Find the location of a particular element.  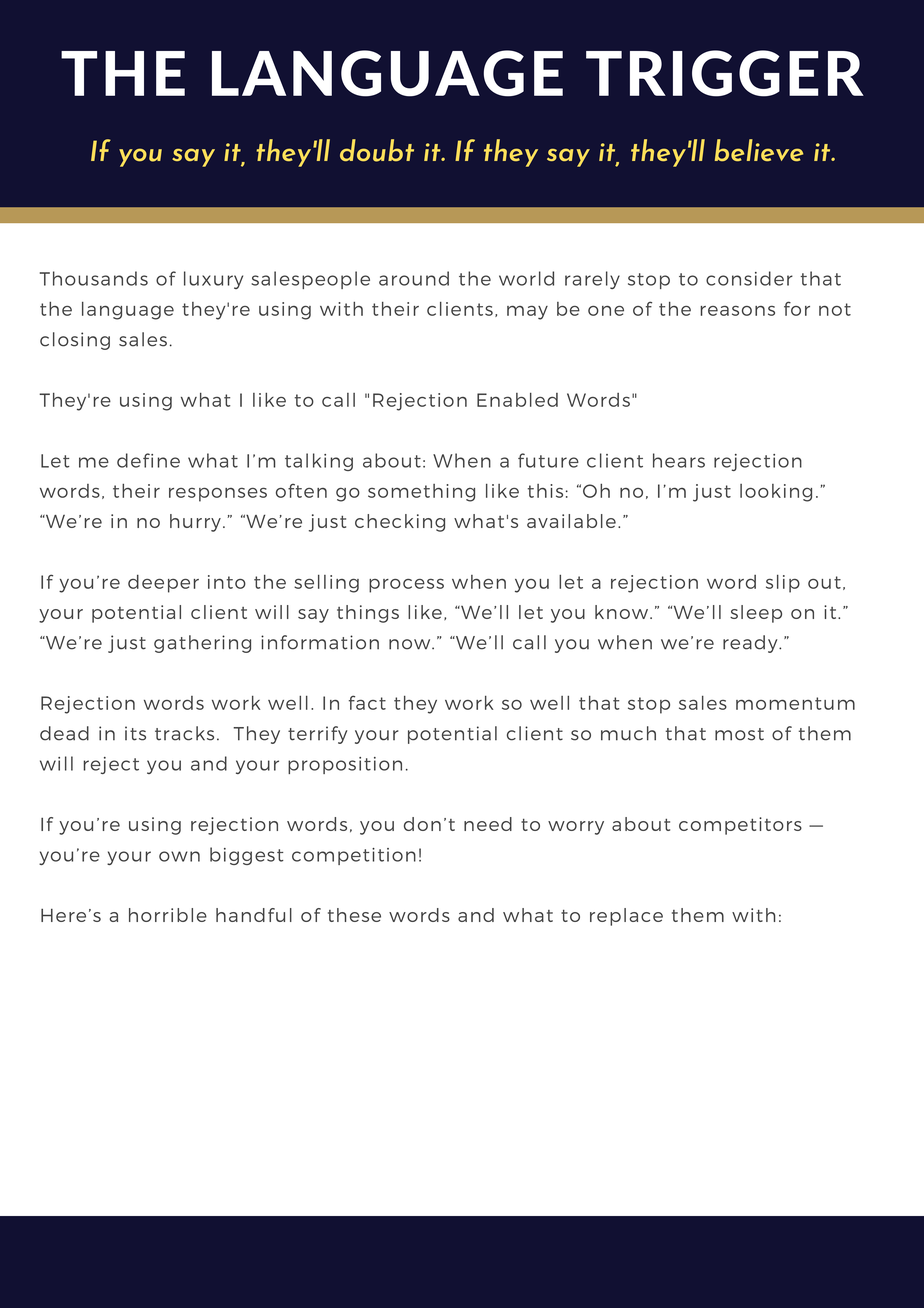

its is located at coordinates (135, 733).
